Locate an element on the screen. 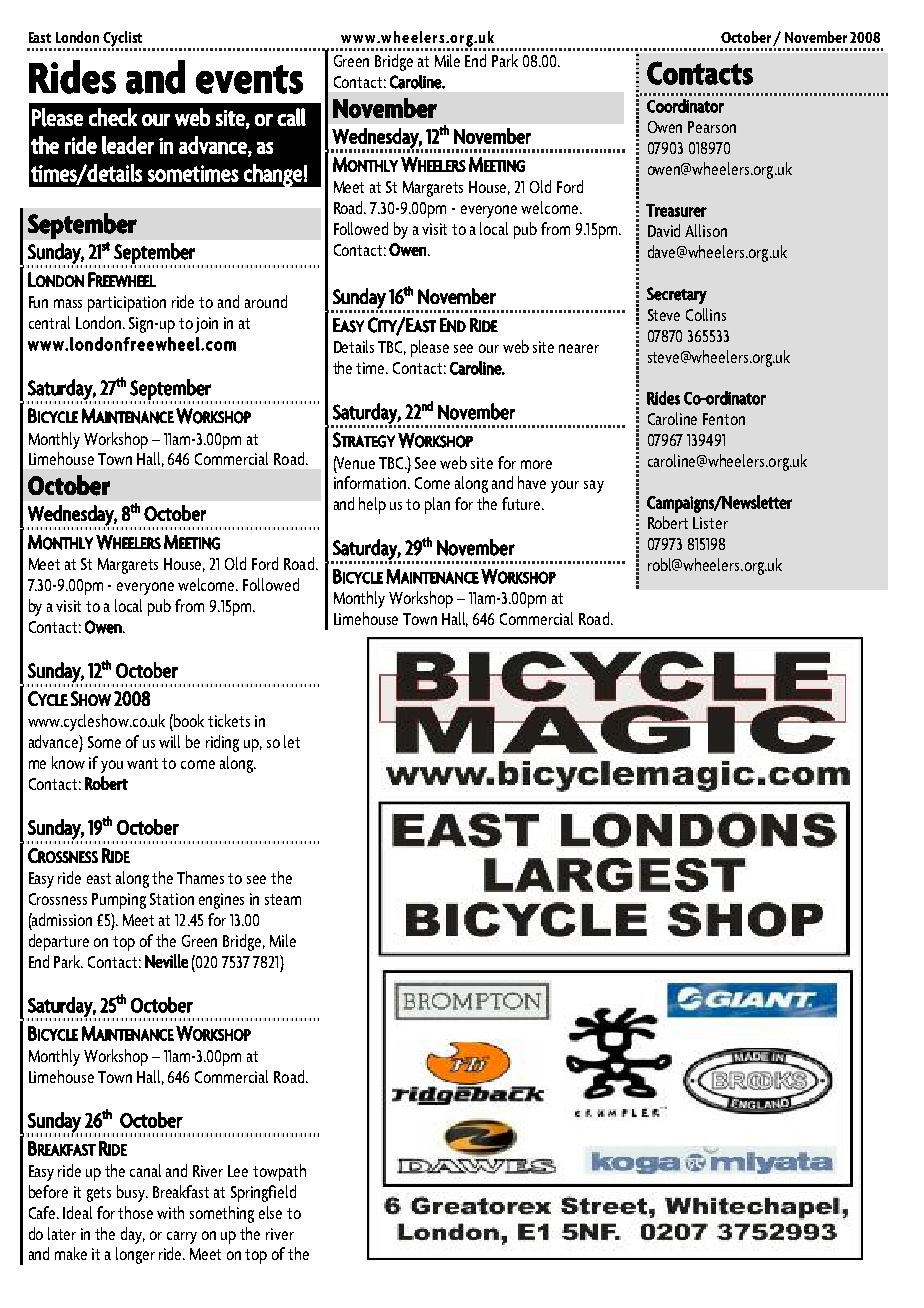  will is located at coordinates (169, 741).
